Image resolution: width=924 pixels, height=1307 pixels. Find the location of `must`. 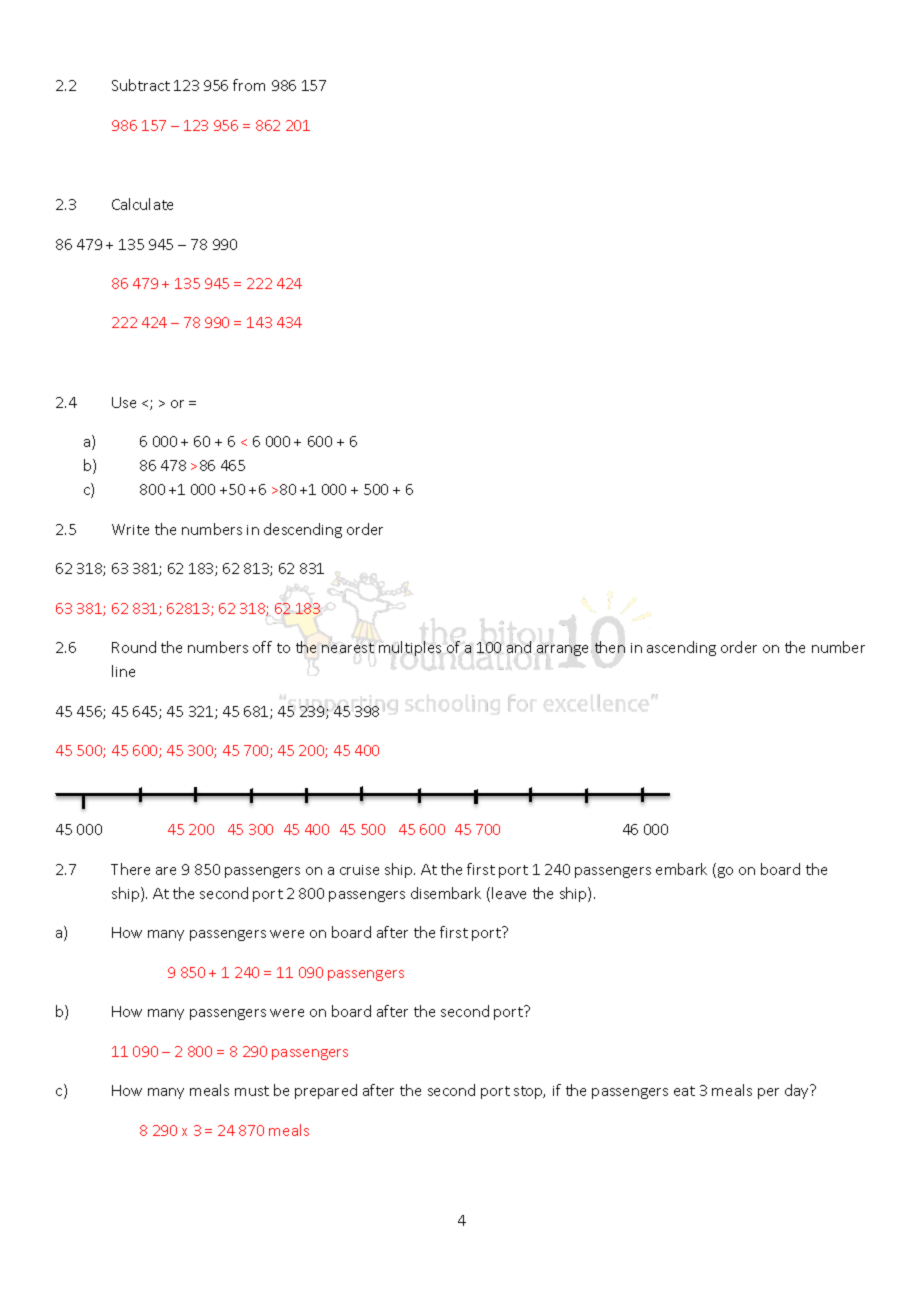

must is located at coordinates (252, 1091).
